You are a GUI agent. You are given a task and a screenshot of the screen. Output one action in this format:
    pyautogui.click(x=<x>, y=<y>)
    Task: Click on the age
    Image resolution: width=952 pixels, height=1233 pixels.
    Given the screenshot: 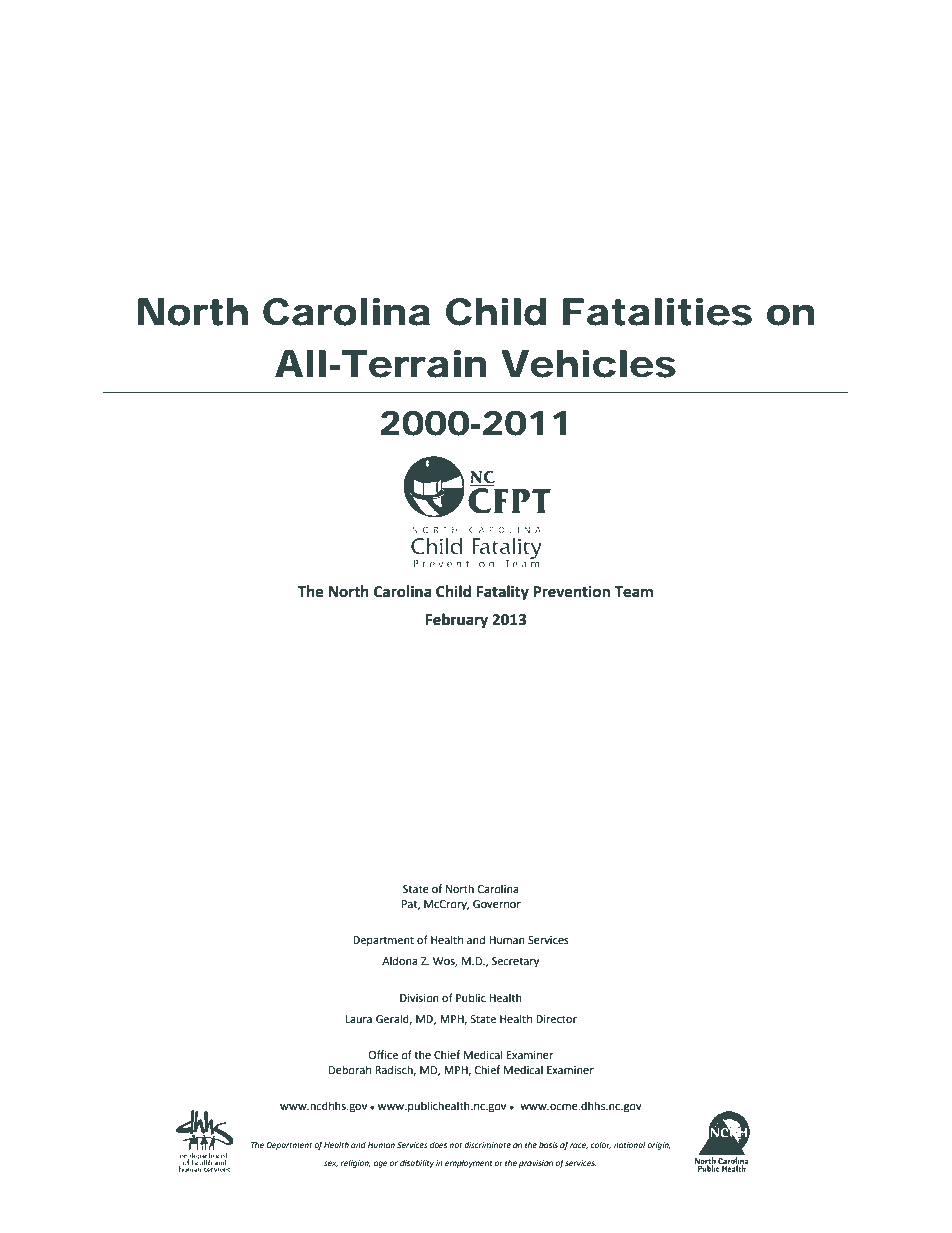 What is the action you would take?
    pyautogui.click(x=381, y=1164)
